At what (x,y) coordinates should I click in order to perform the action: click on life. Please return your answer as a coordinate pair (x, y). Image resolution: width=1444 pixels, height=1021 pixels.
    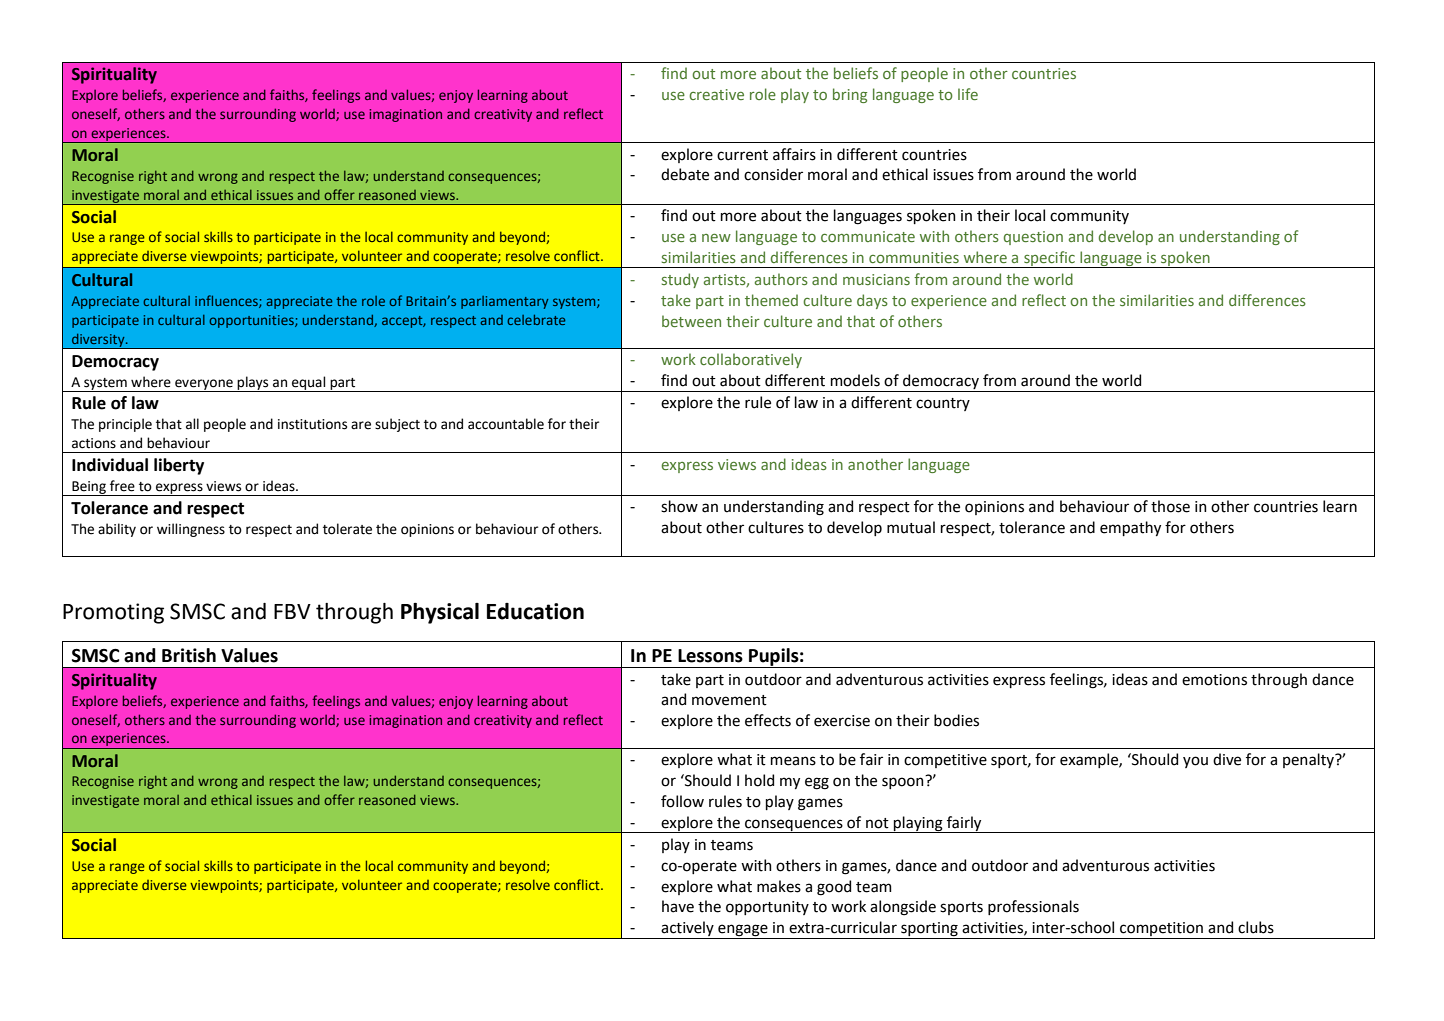
    Looking at the image, I should click on (968, 94).
